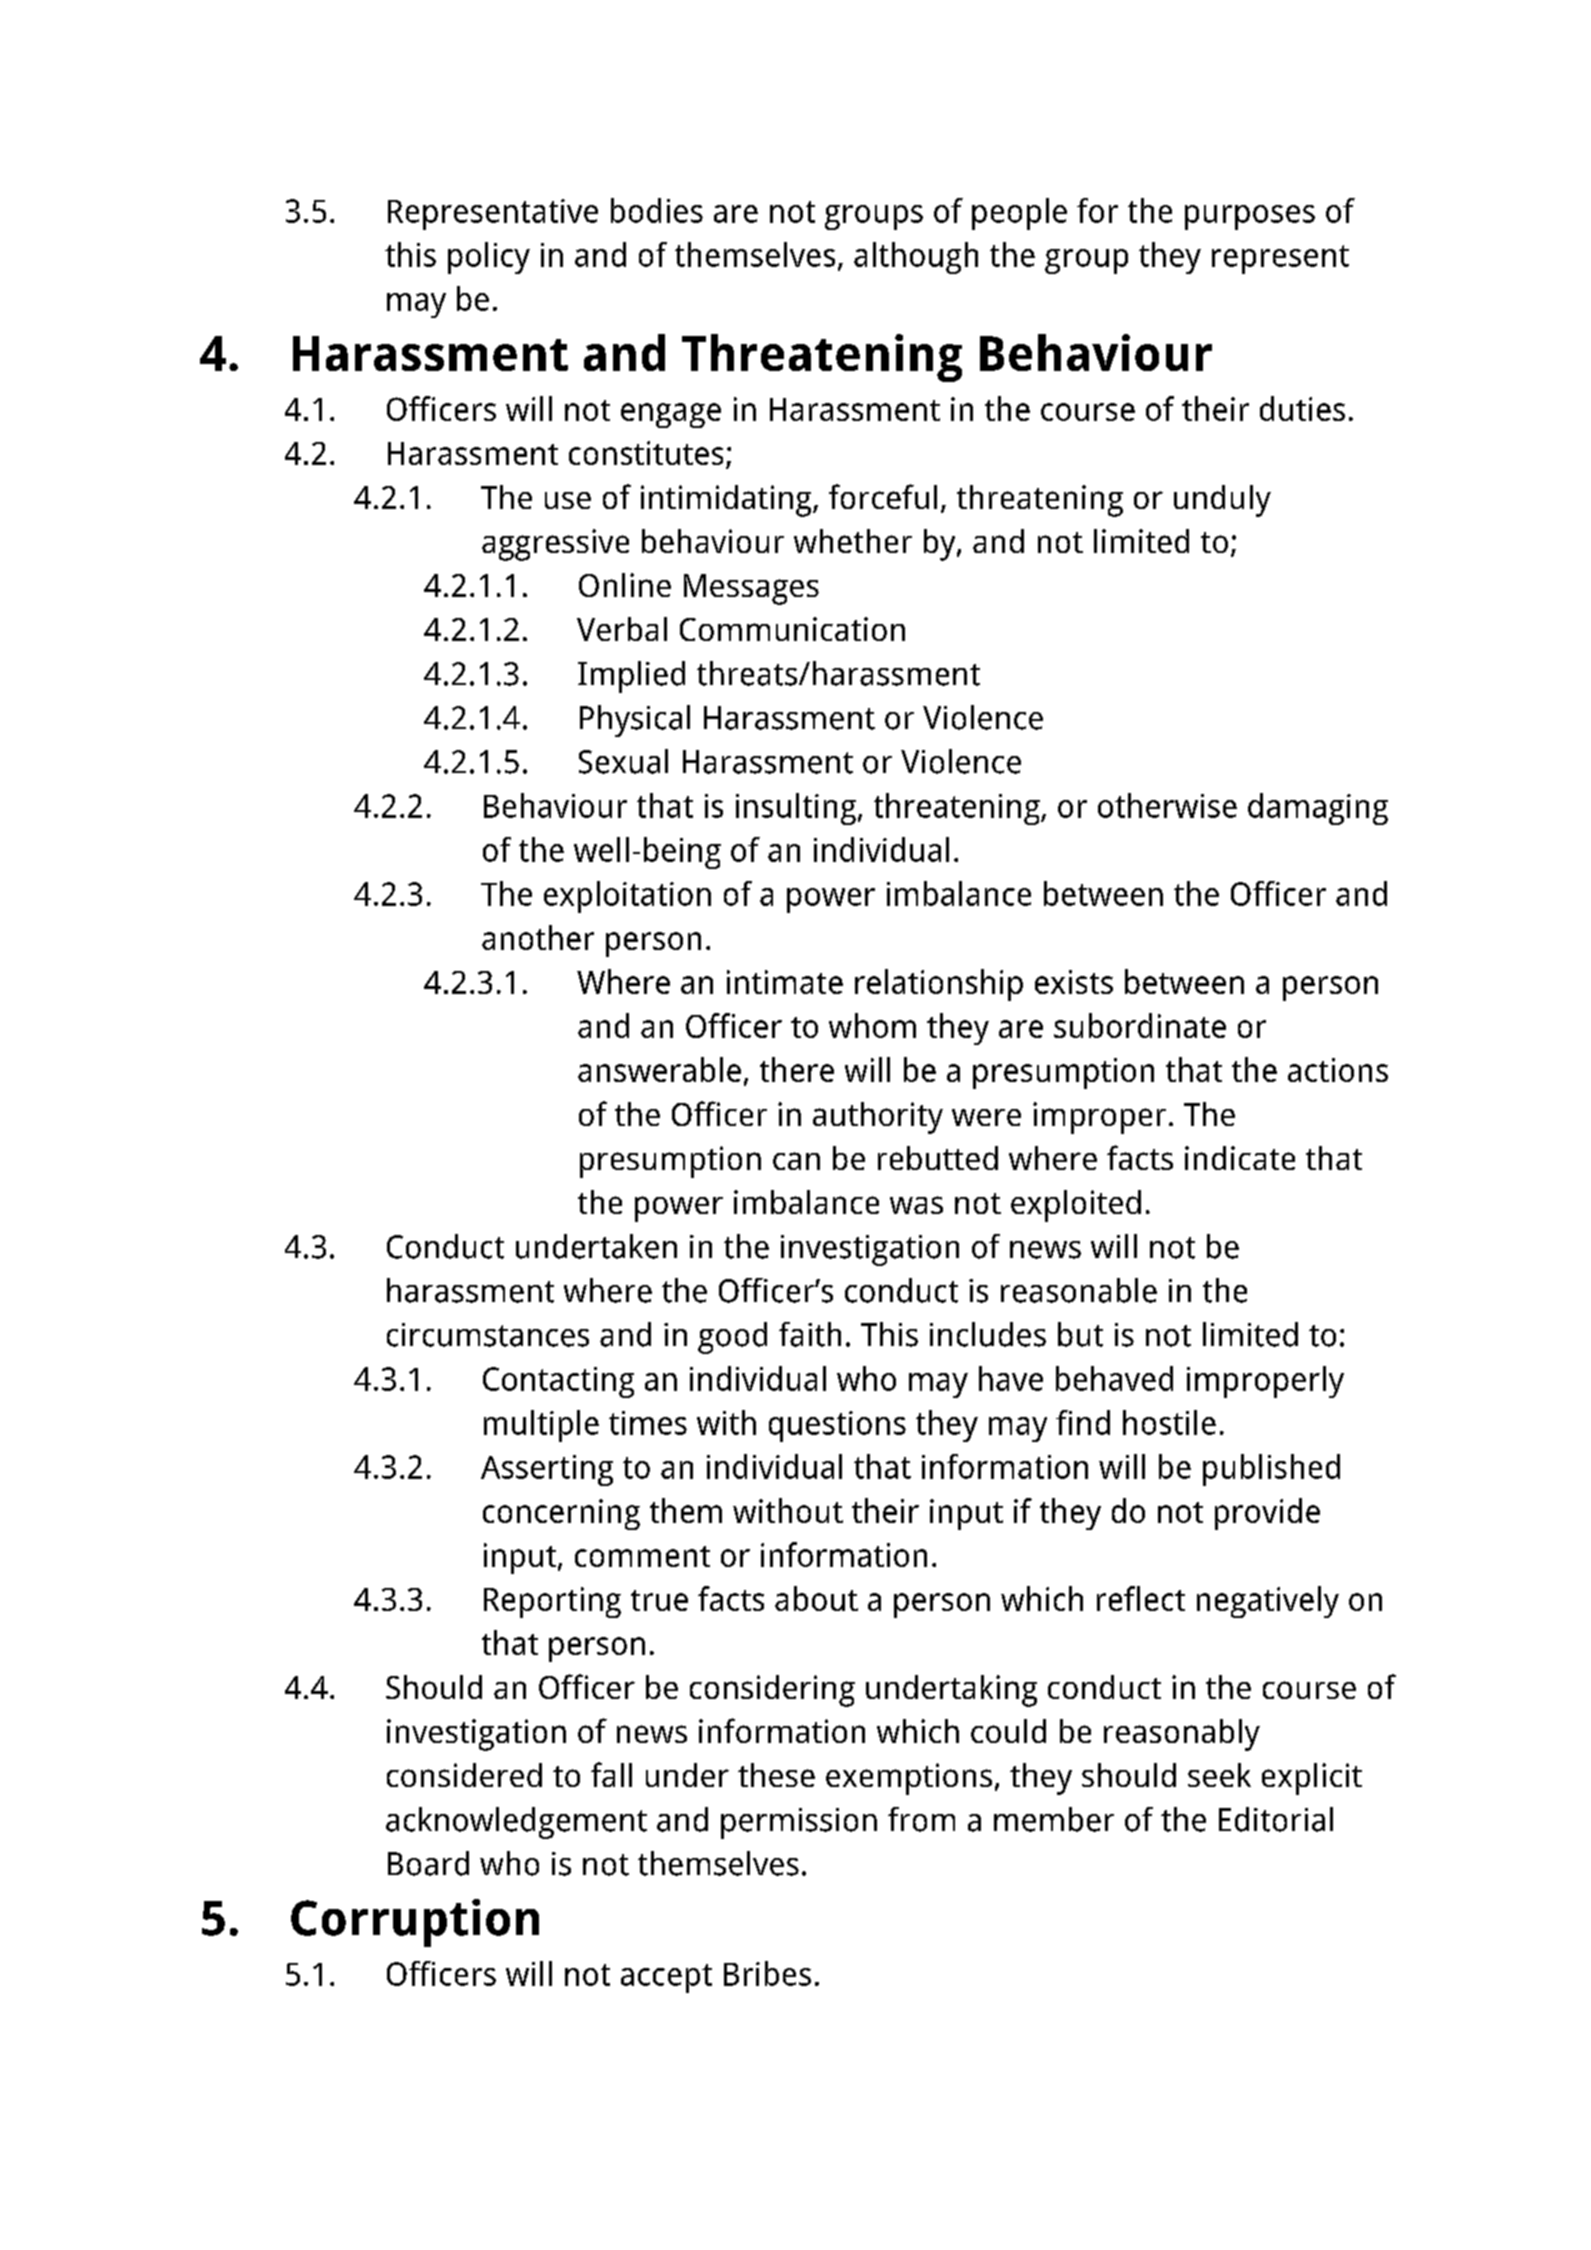 This screenshot has width=1591, height=2250. I want to click on acknowledgement, so click(516, 1823).
